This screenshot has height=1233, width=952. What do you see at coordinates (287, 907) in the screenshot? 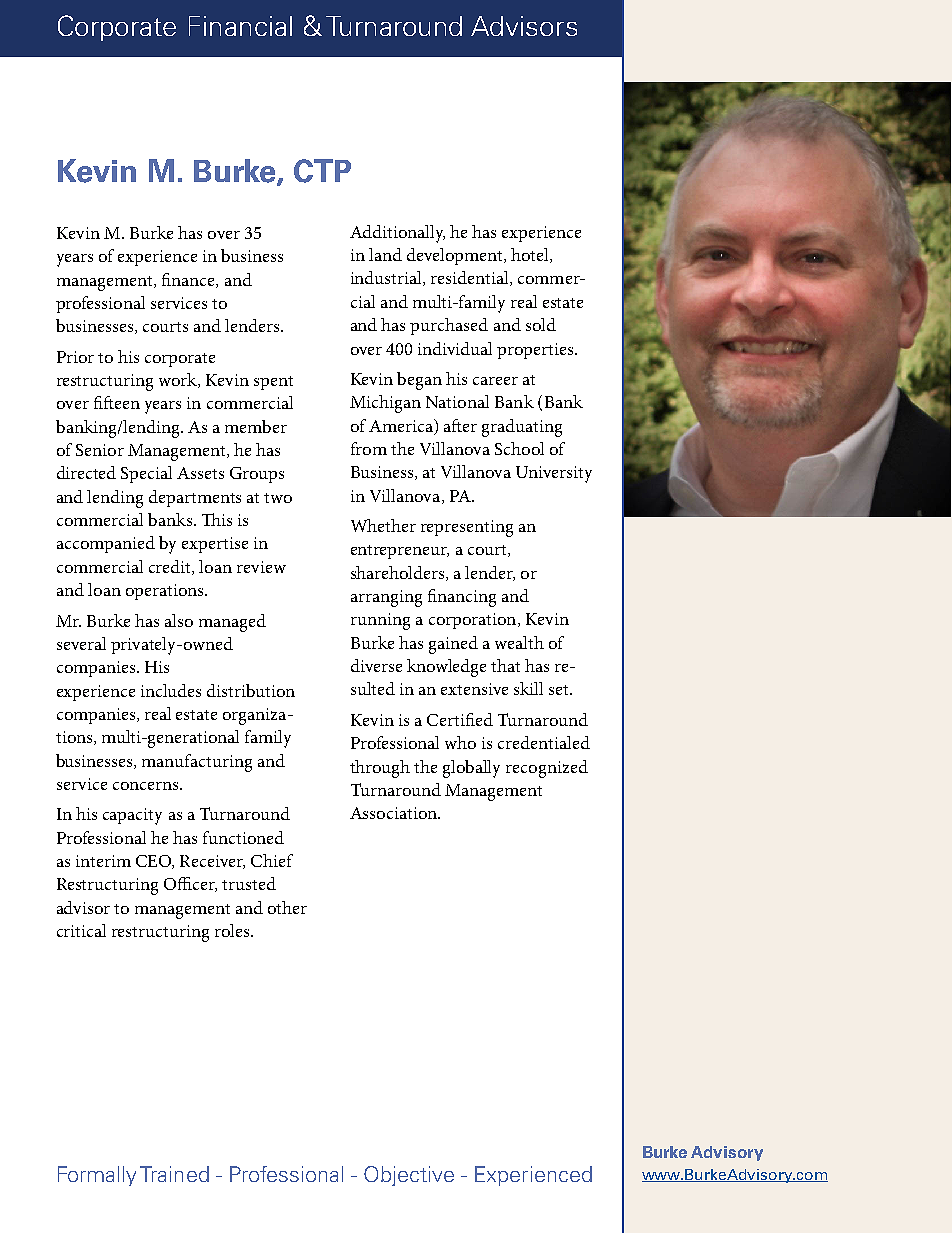
I see `other` at bounding box center [287, 907].
